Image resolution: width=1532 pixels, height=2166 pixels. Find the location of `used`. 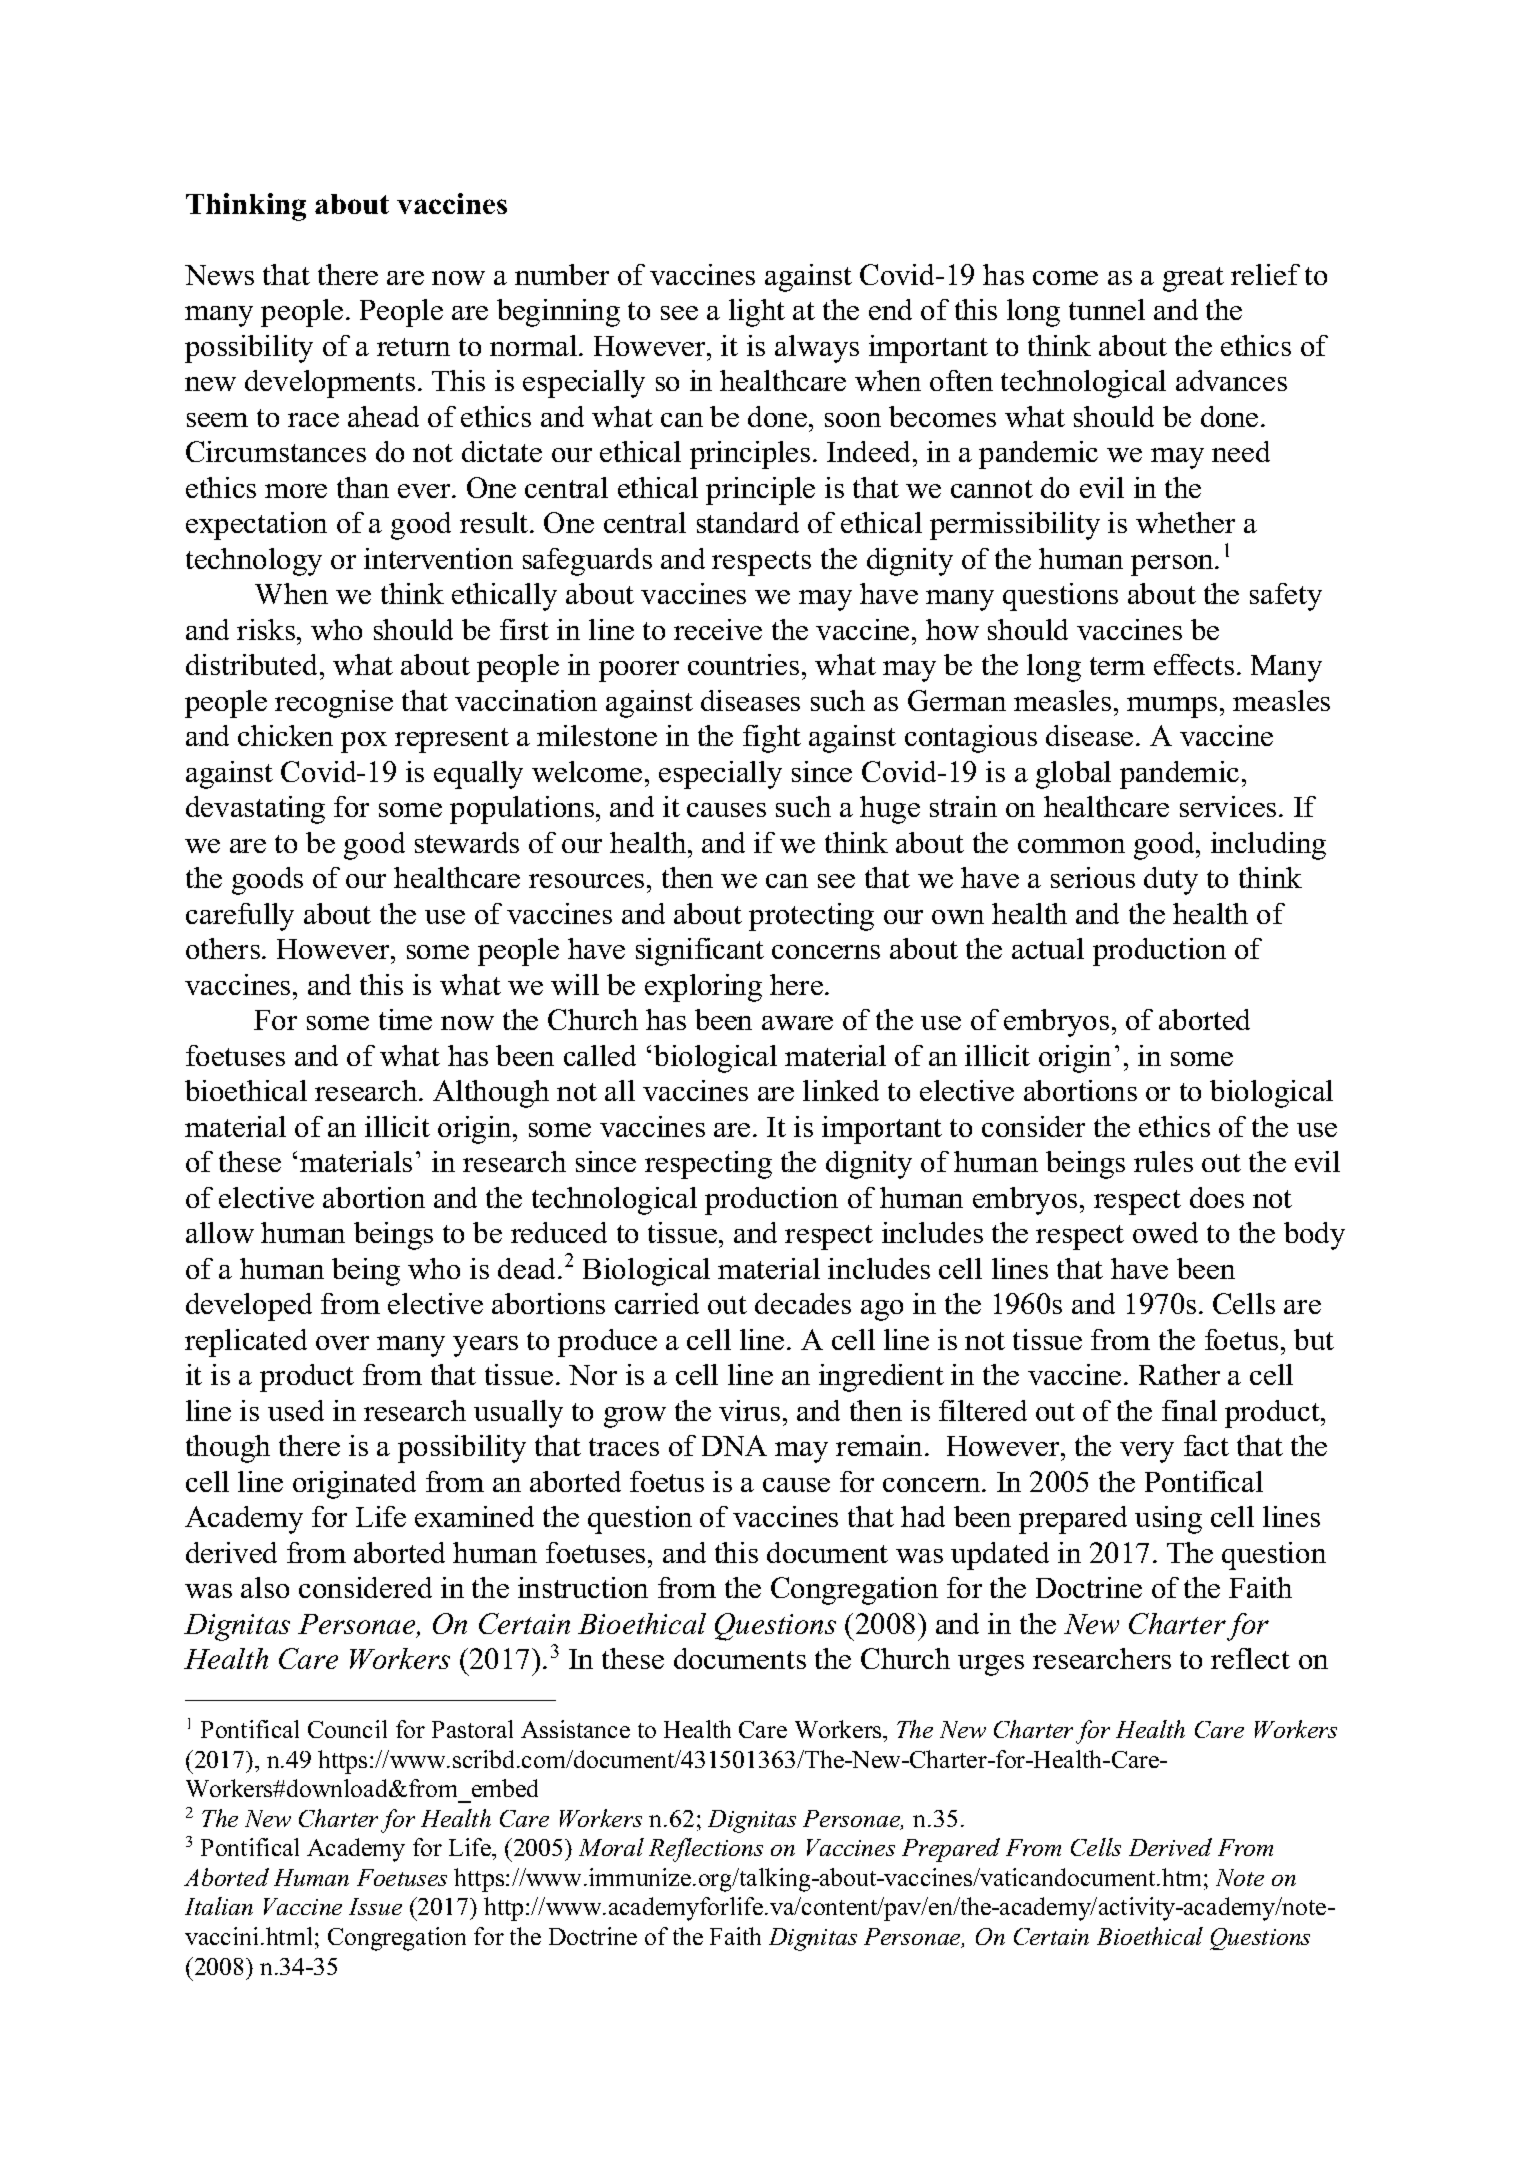

used is located at coordinates (296, 1410).
